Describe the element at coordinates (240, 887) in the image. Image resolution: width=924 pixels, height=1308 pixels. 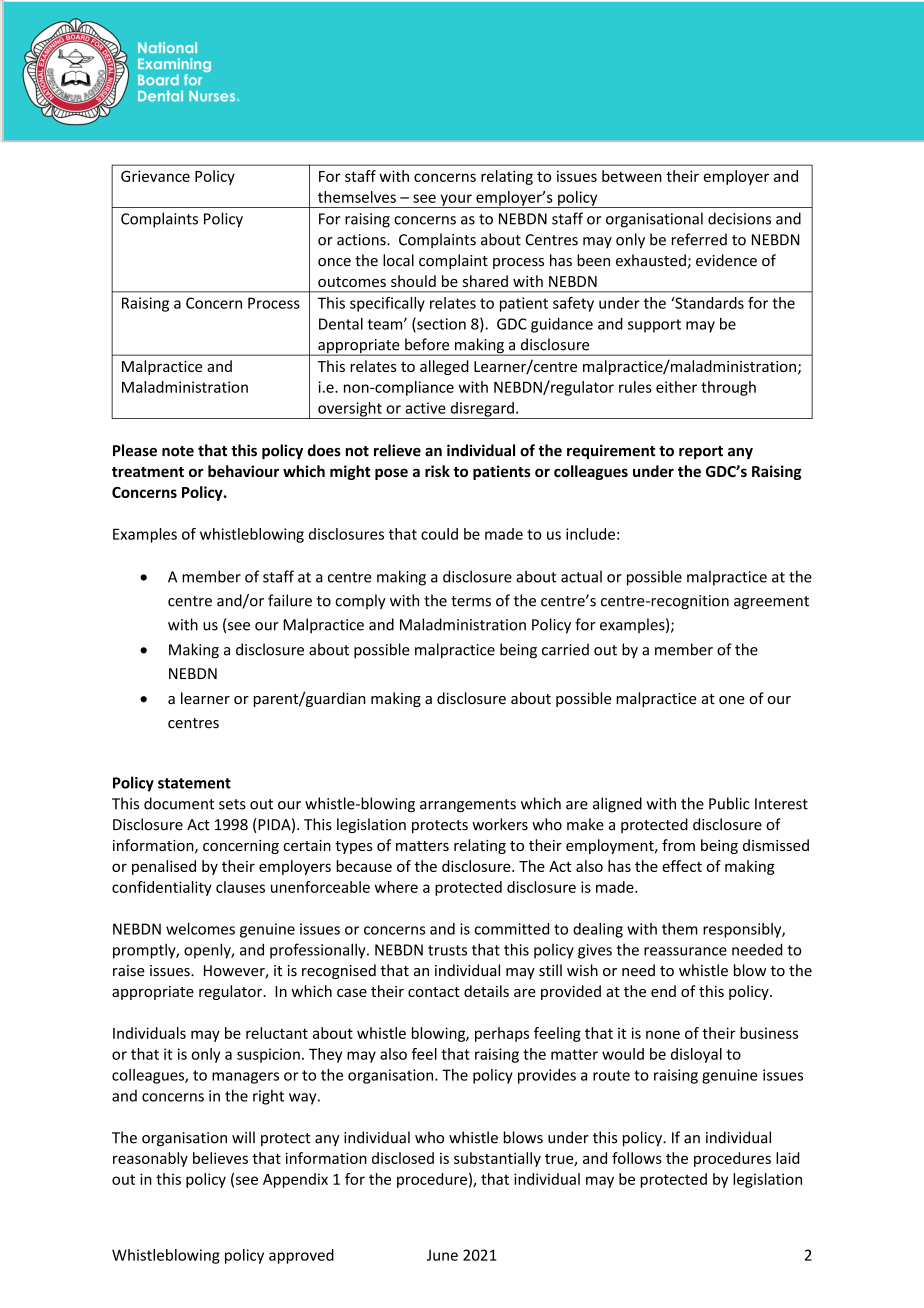
I see `clauses` at that location.
